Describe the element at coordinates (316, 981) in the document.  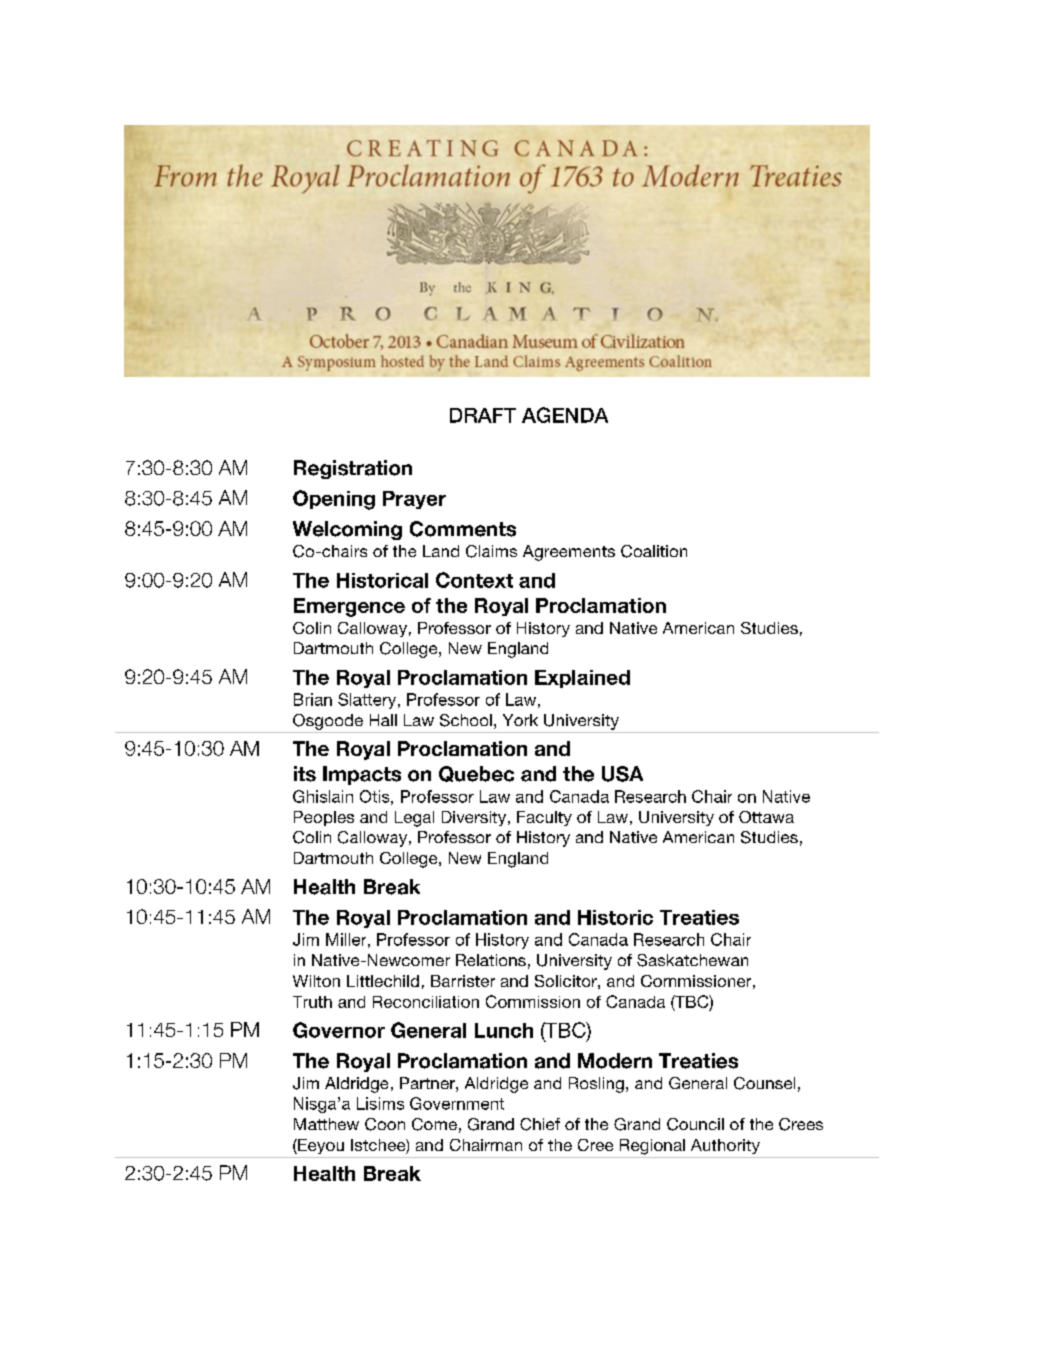
I see `Wilton` at that location.
